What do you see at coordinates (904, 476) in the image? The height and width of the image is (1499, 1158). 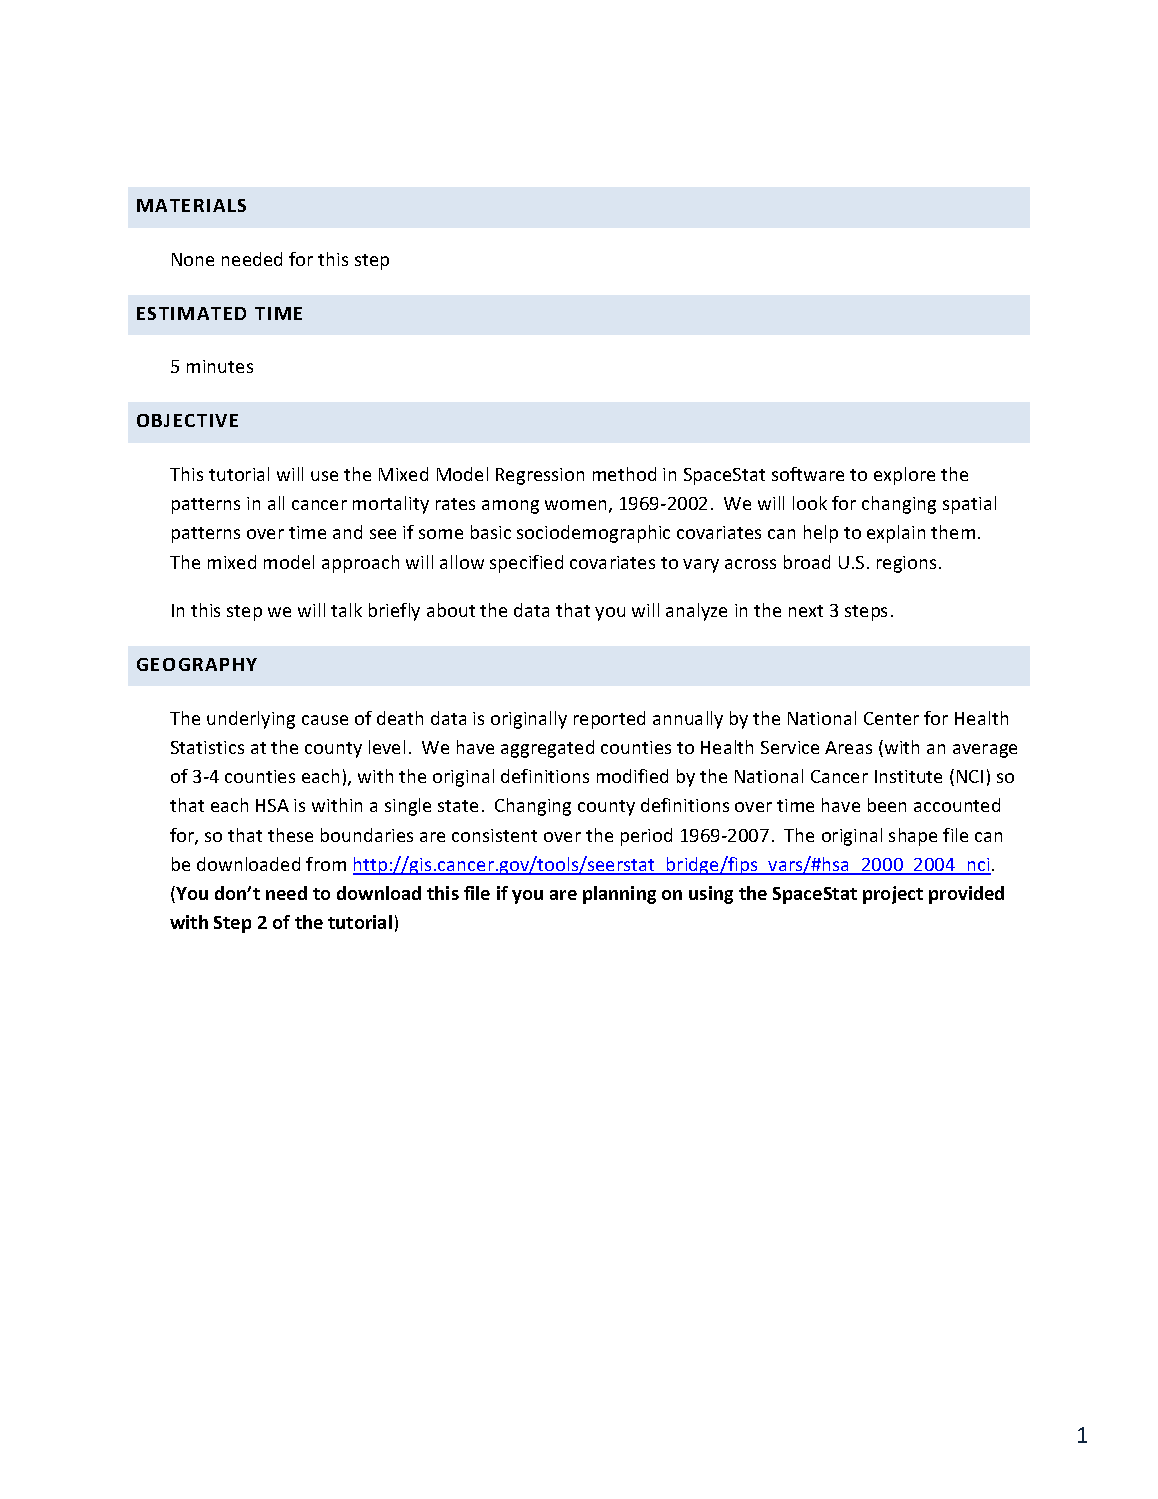 I see `explore` at bounding box center [904, 476].
